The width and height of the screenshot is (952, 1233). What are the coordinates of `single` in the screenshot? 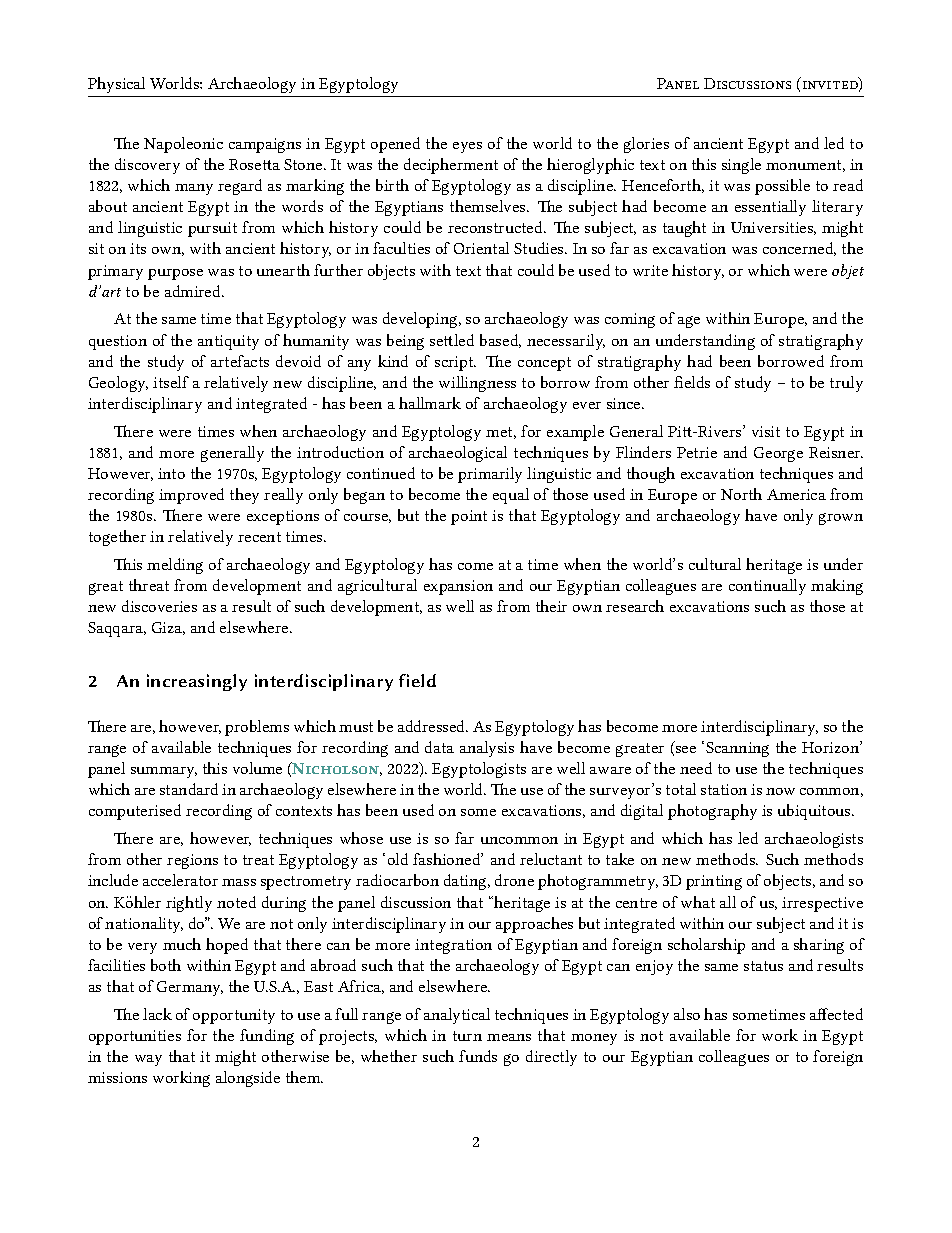 It's located at (741, 166).
